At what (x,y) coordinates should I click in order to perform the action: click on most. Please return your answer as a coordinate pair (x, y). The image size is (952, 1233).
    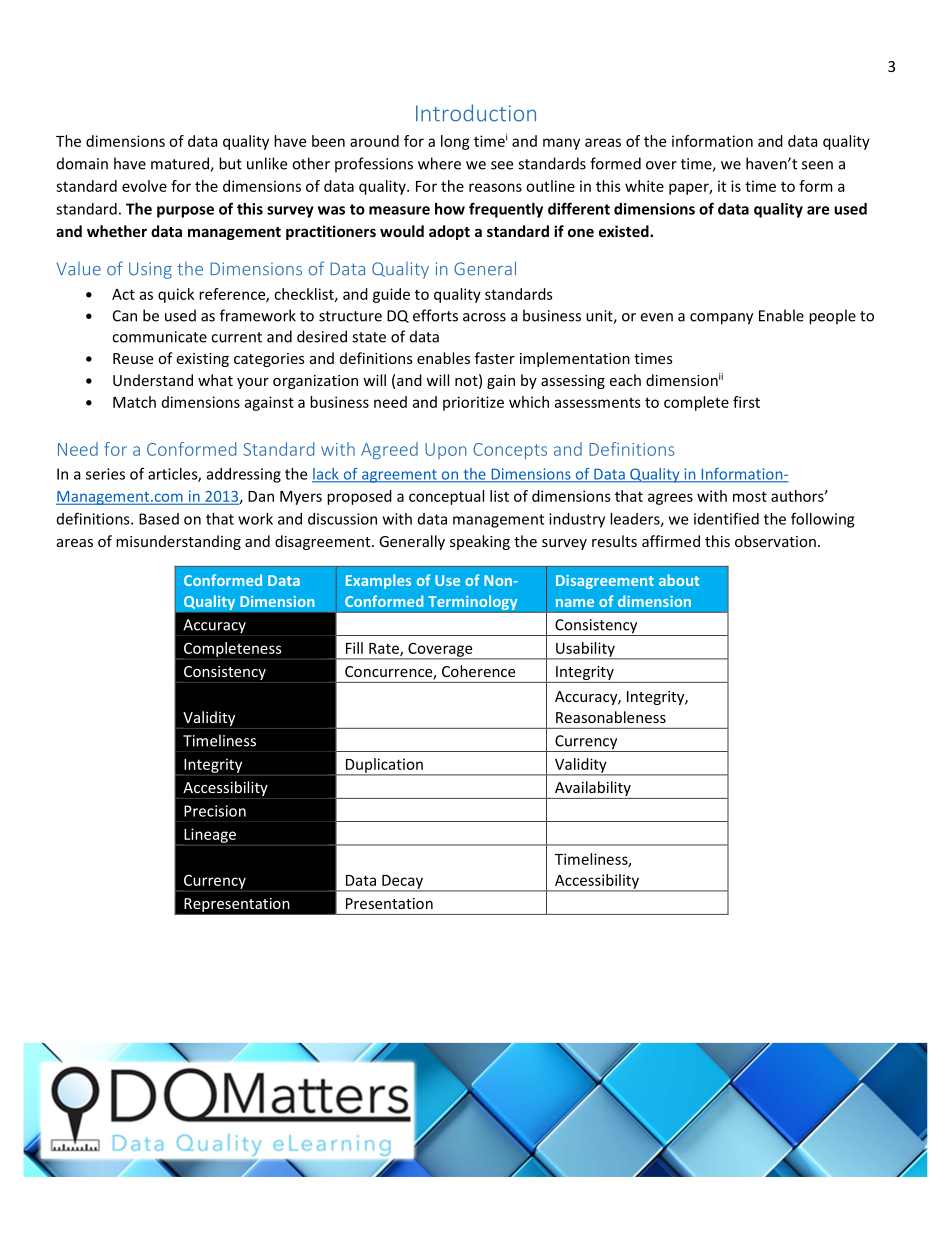
    Looking at the image, I should click on (750, 496).
